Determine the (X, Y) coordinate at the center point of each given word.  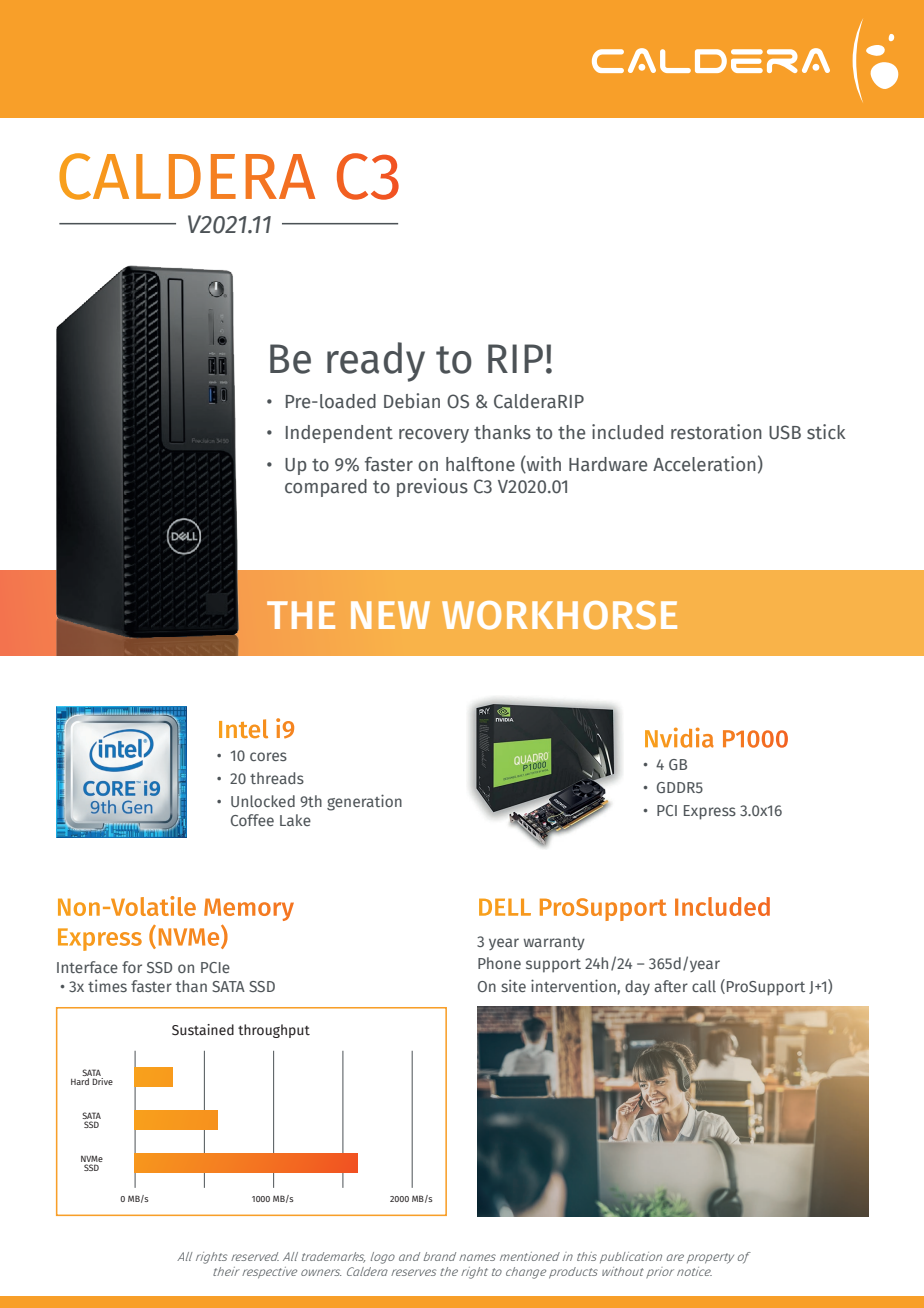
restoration (716, 432)
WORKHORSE (559, 615)
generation (364, 802)
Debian (412, 401)
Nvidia (679, 737)
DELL (505, 907)
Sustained (203, 1030)
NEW (390, 615)
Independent (339, 434)
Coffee (252, 820)
